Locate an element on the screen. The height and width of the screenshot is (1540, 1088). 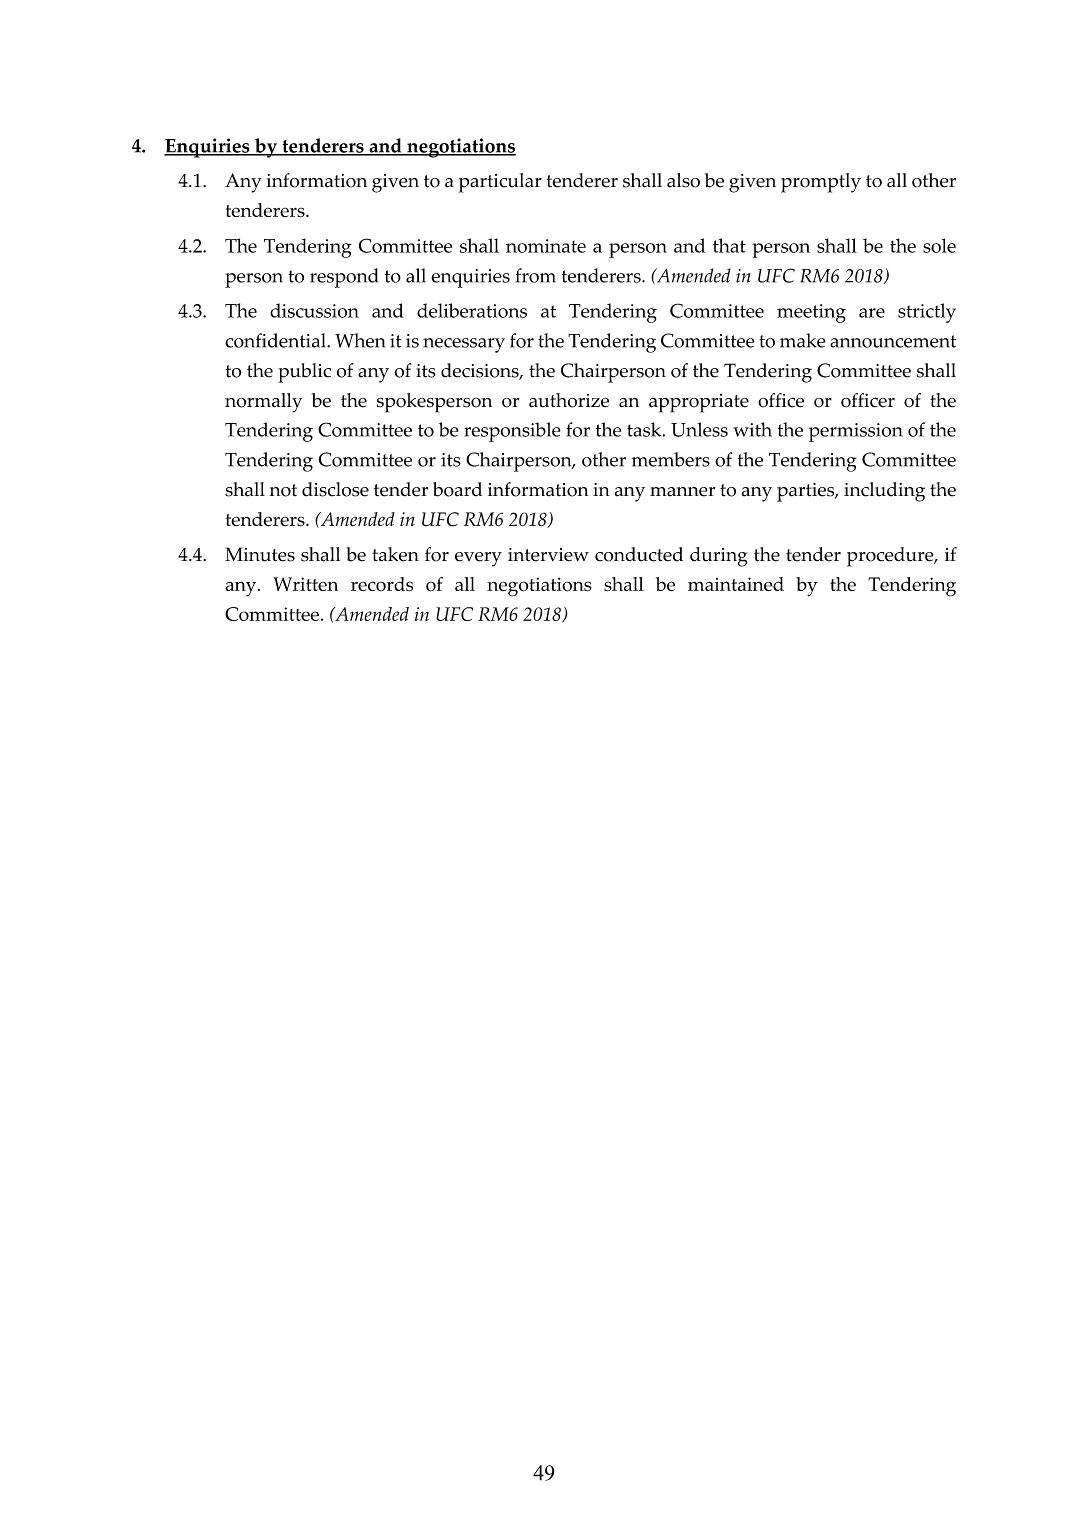
announcement is located at coordinates (893, 341).
